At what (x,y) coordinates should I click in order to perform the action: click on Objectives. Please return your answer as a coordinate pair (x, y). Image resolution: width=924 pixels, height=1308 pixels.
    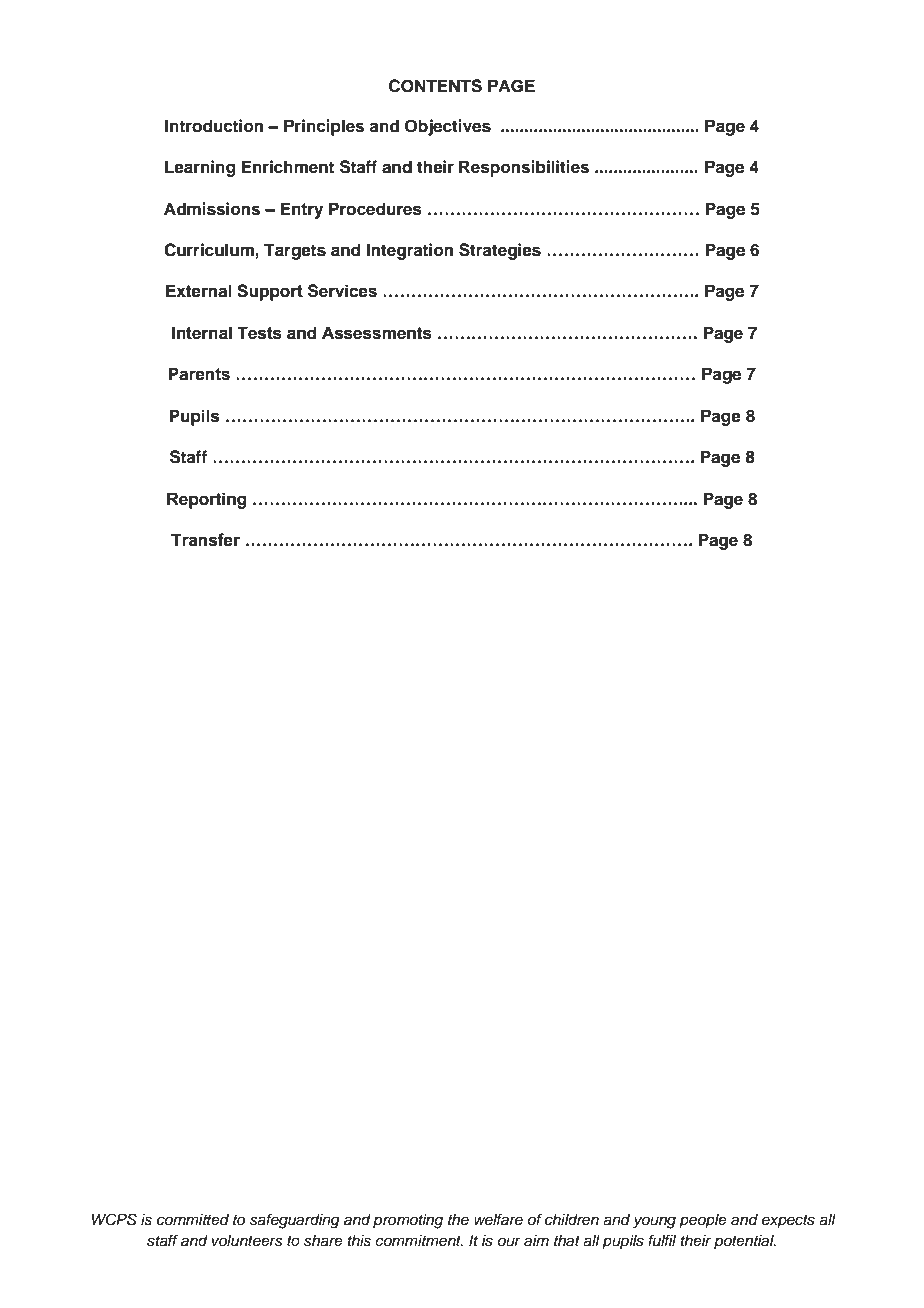
    Looking at the image, I should click on (448, 127).
